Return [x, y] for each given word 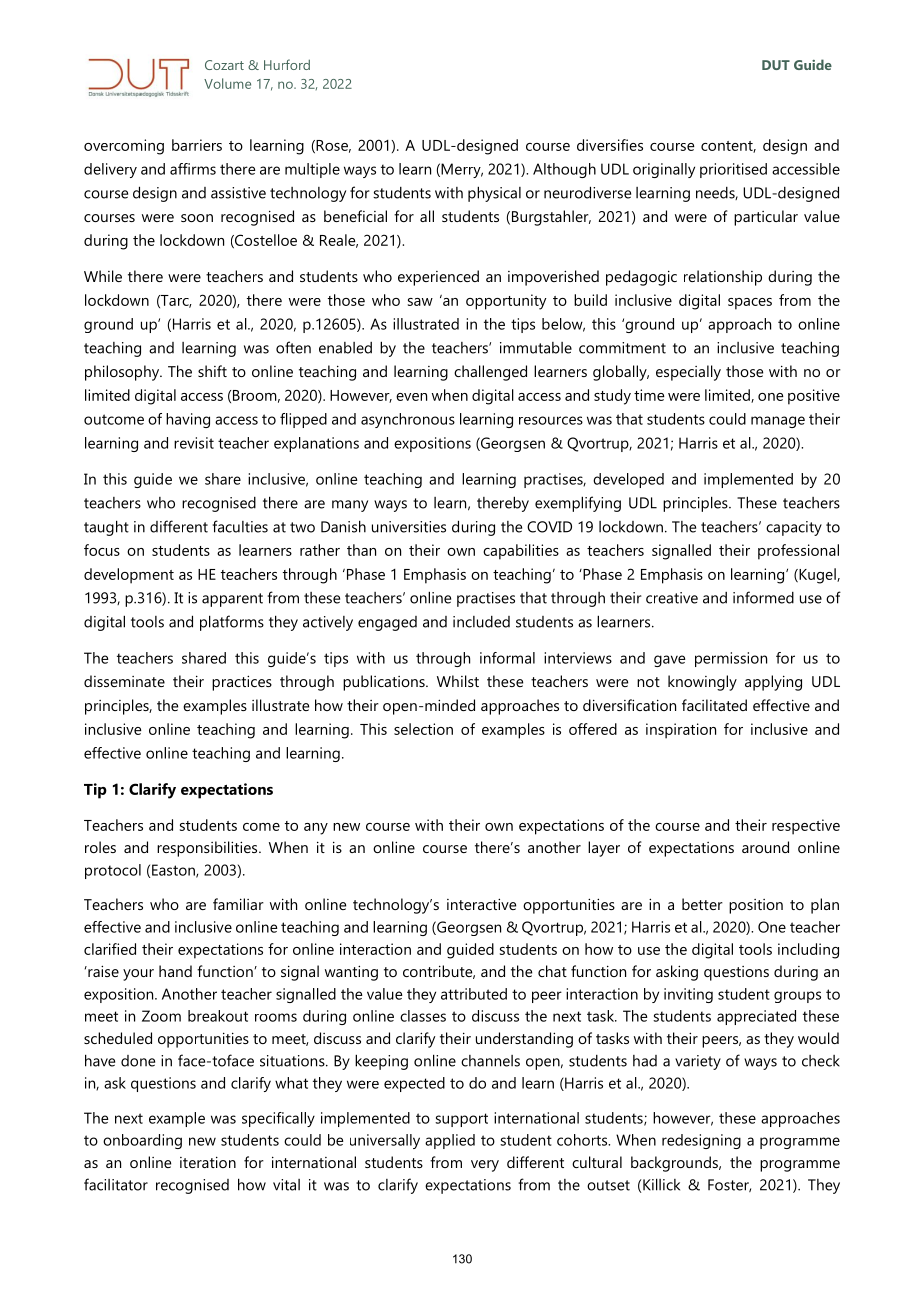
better [702, 904]
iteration [208, 1162]
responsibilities [208, 849]
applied [450, 1141]
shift [212, 371]
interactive [481, 904]
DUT [776, 65]
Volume [227, 83]
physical [494, 194]
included [481, 622]
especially [688, 373]
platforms [232, 623]
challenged [490, 373]
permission [731, 659]
